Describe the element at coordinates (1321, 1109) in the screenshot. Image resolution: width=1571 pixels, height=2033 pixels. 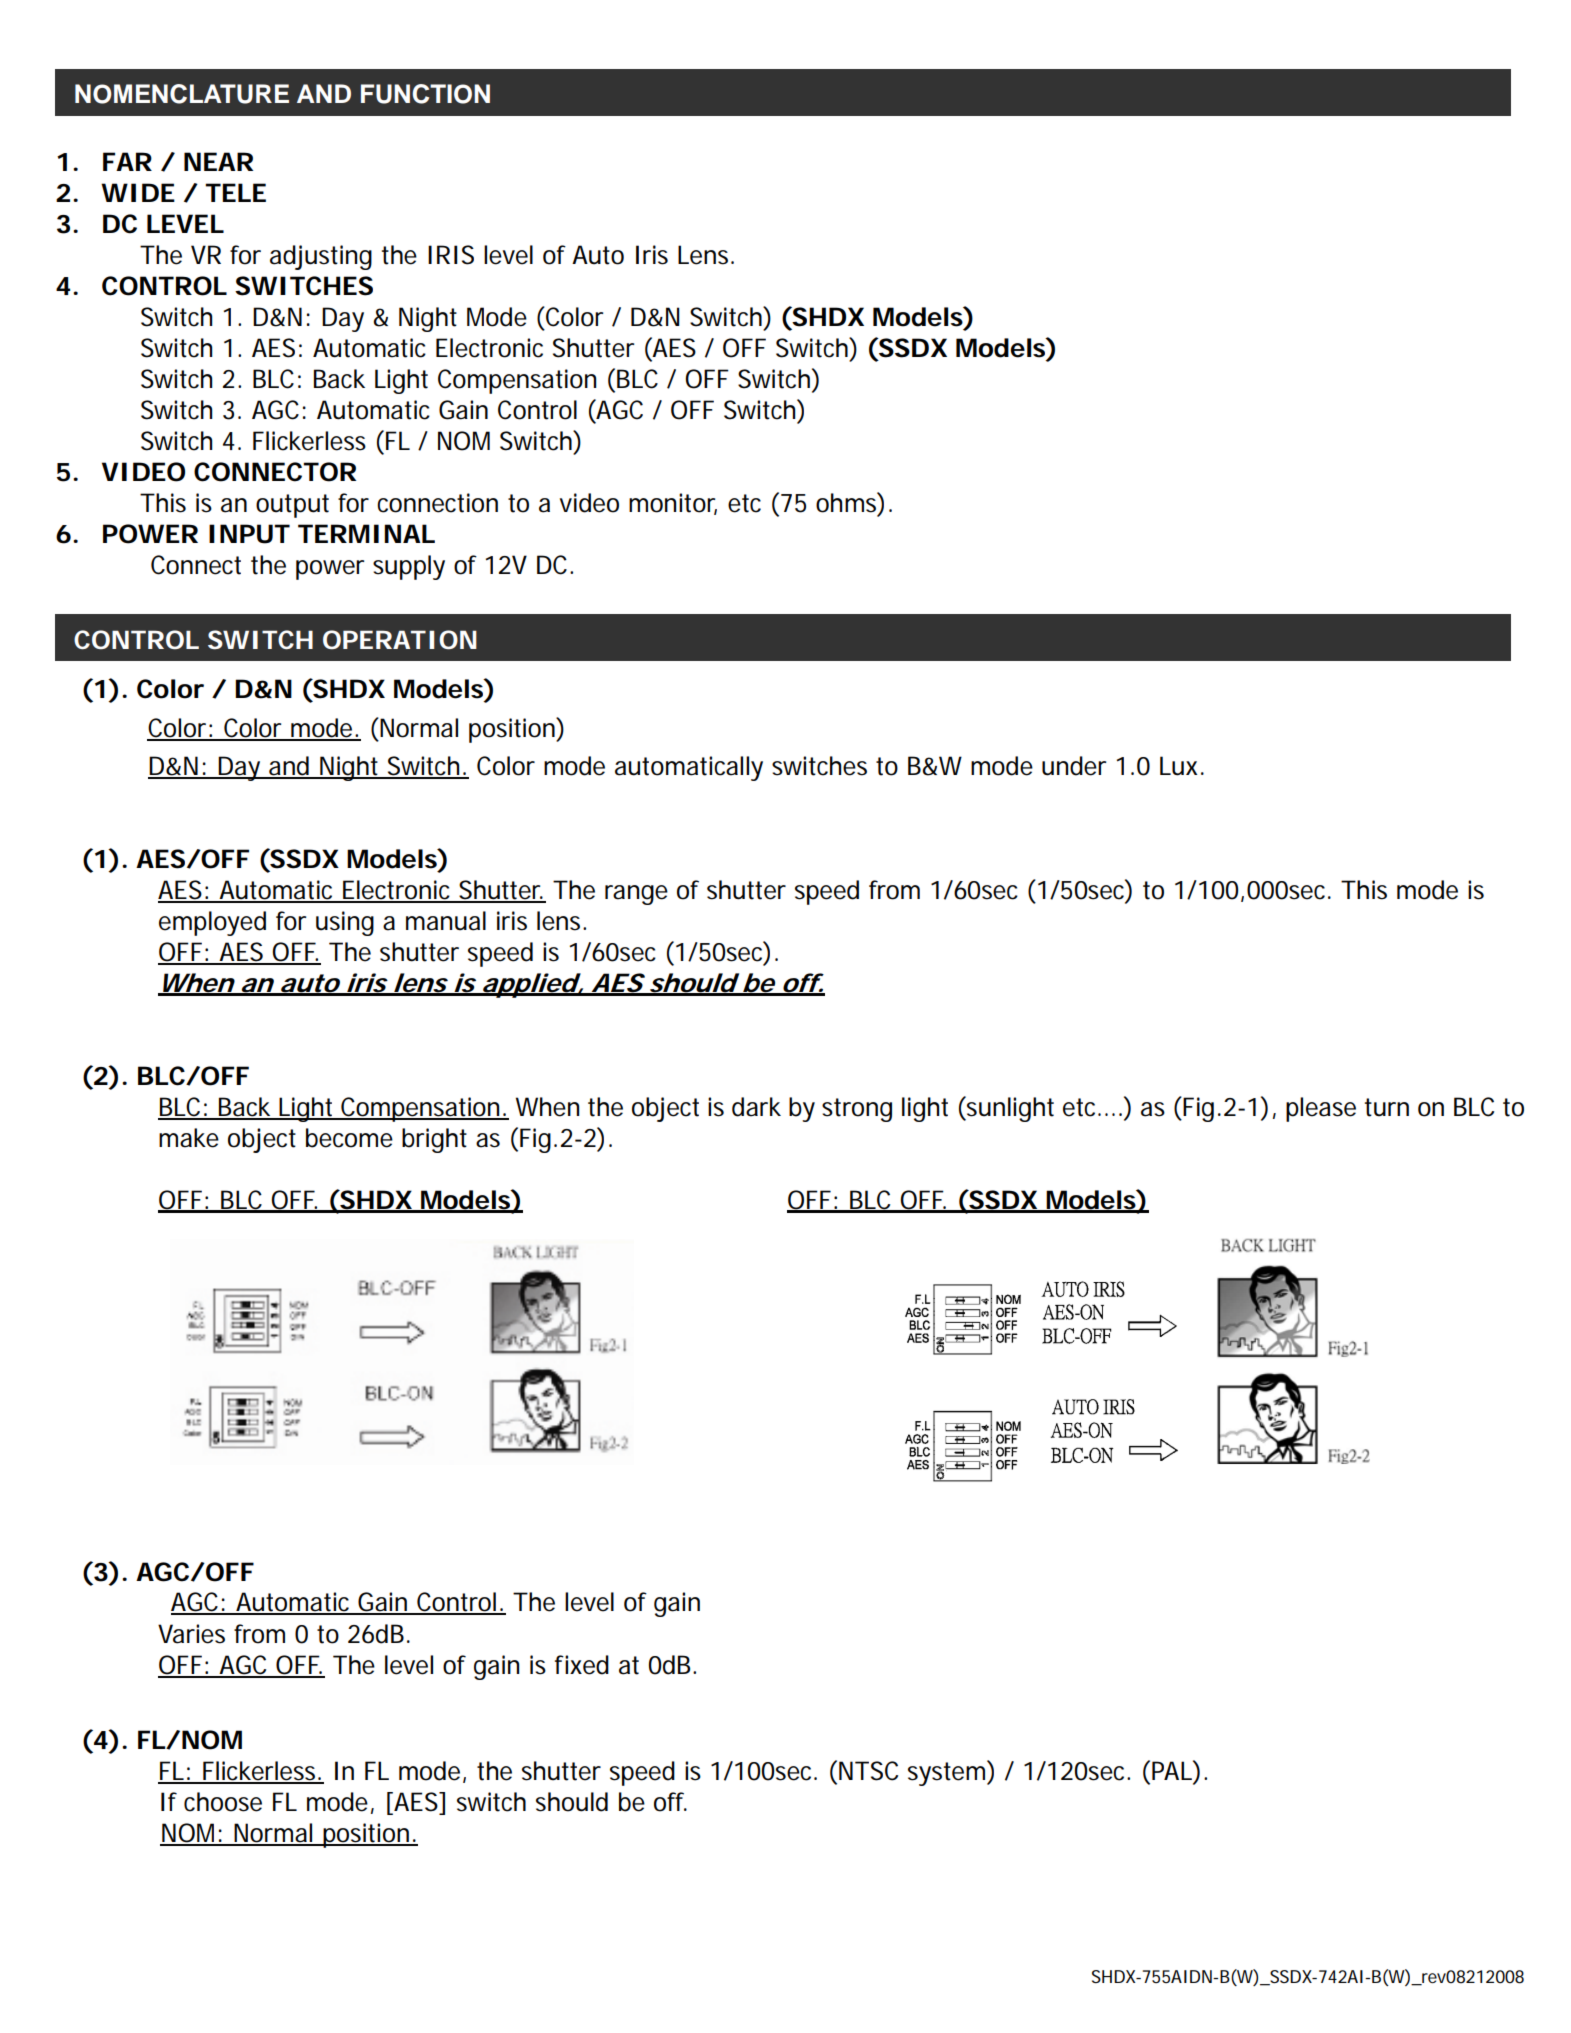
I see `please` at that location.
